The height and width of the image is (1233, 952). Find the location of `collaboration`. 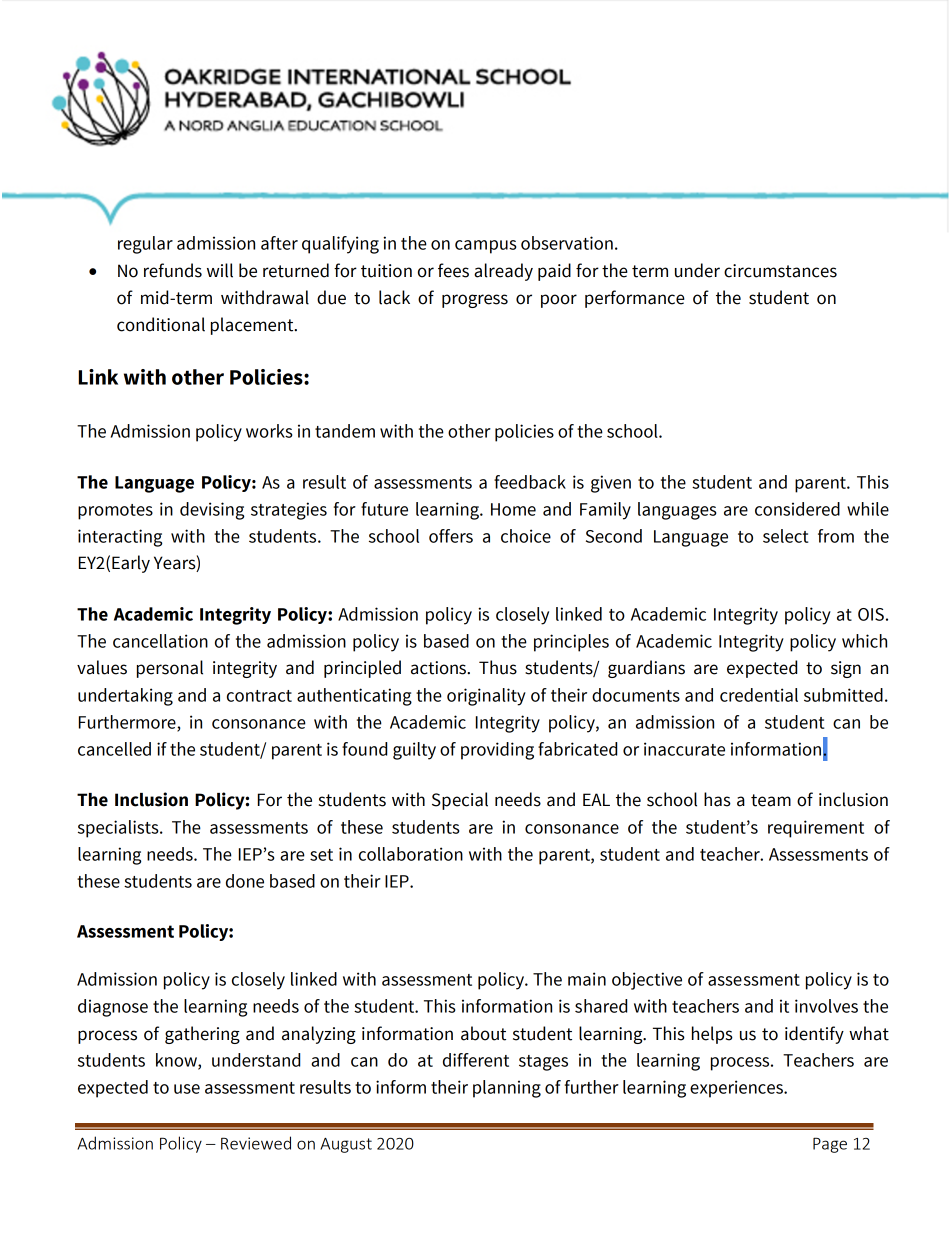

collaboration is located at coordinates (411, 854).
